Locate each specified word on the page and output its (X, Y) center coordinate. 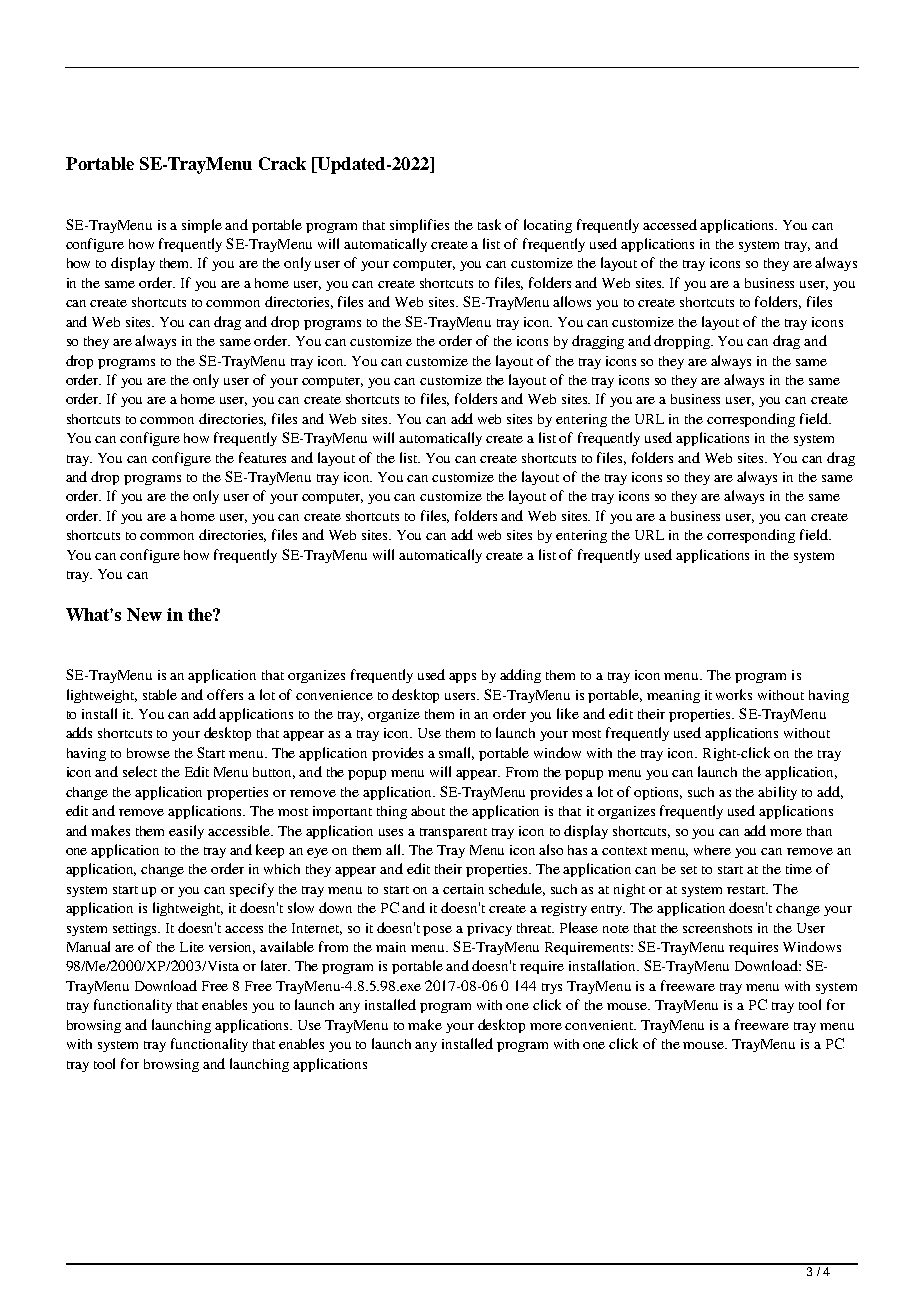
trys (552, 988)
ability (777, 793)
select (140, 771)
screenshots (717, 928)
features (262, 457)
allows (572, 301)
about (428, 811)
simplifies (419, 226)
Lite (192, 947)
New (144, 614)
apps (462, 678)
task (489, 224)
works (734, 694)
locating (548, 226)
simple (202, 226)
